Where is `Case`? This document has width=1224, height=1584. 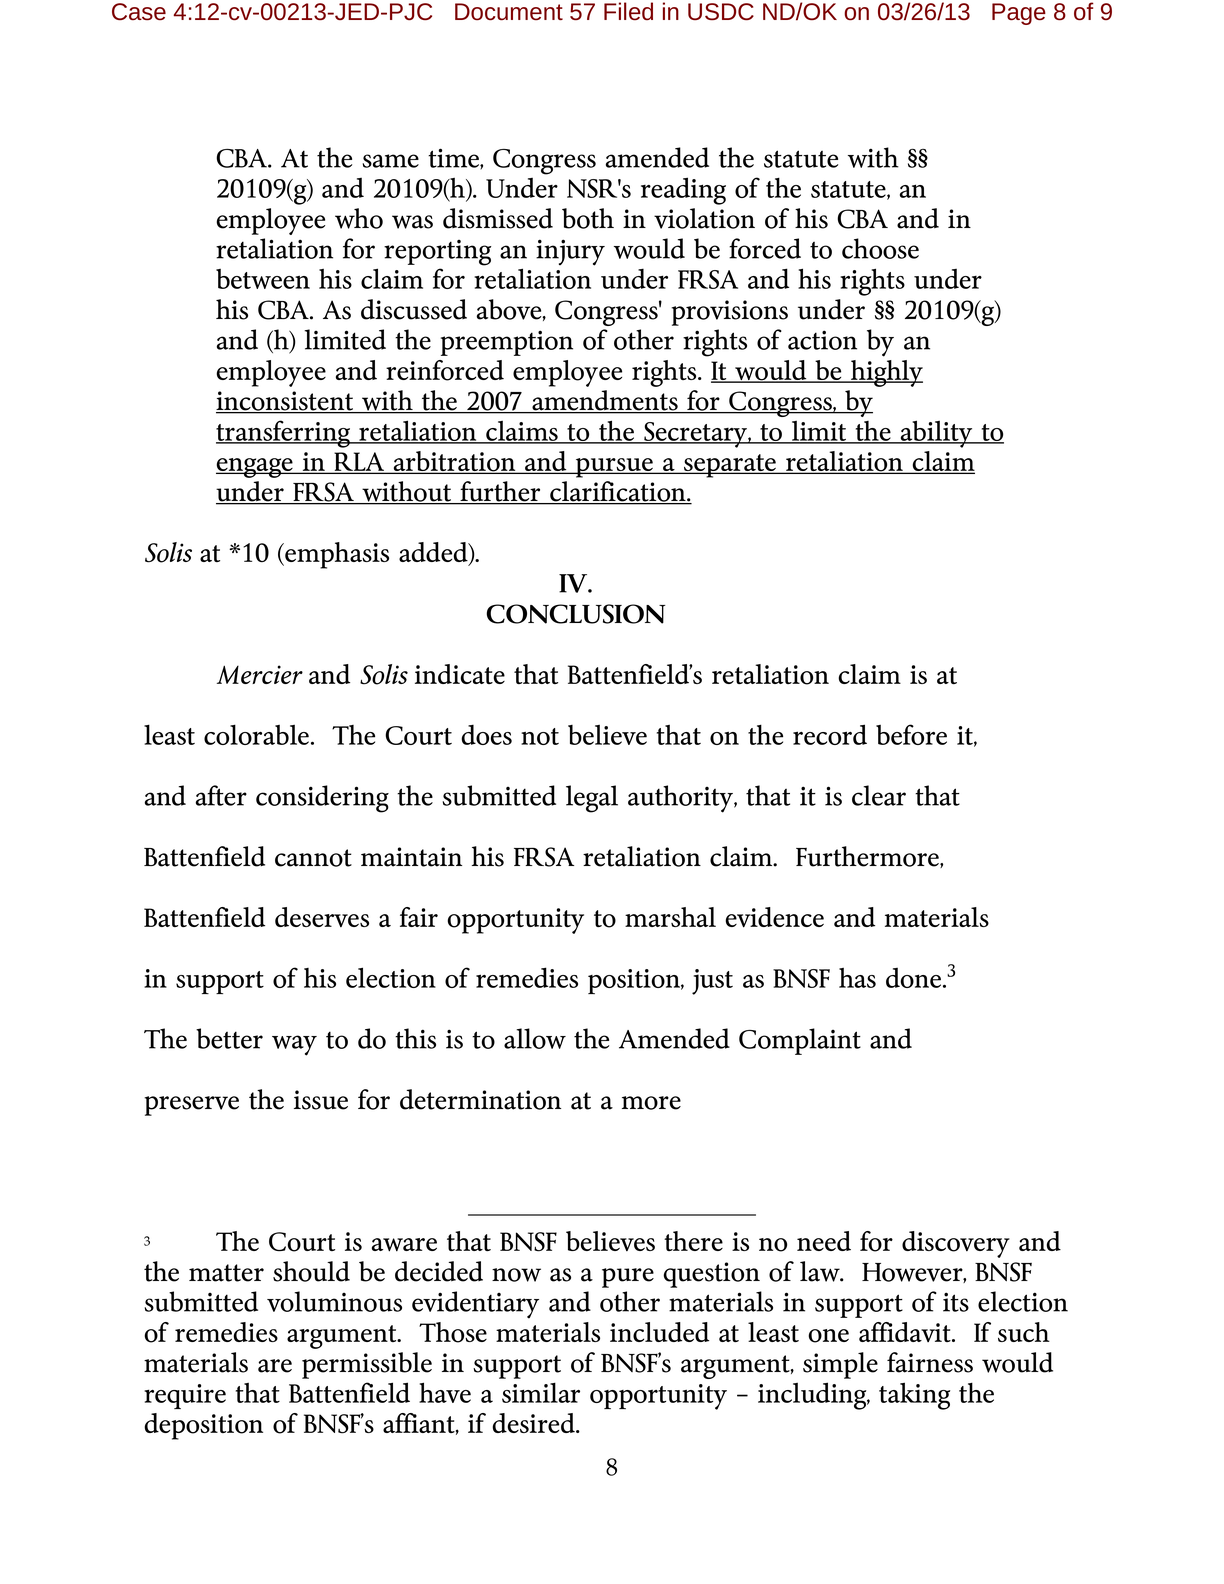 Case is located at coordinates (139, 12).
